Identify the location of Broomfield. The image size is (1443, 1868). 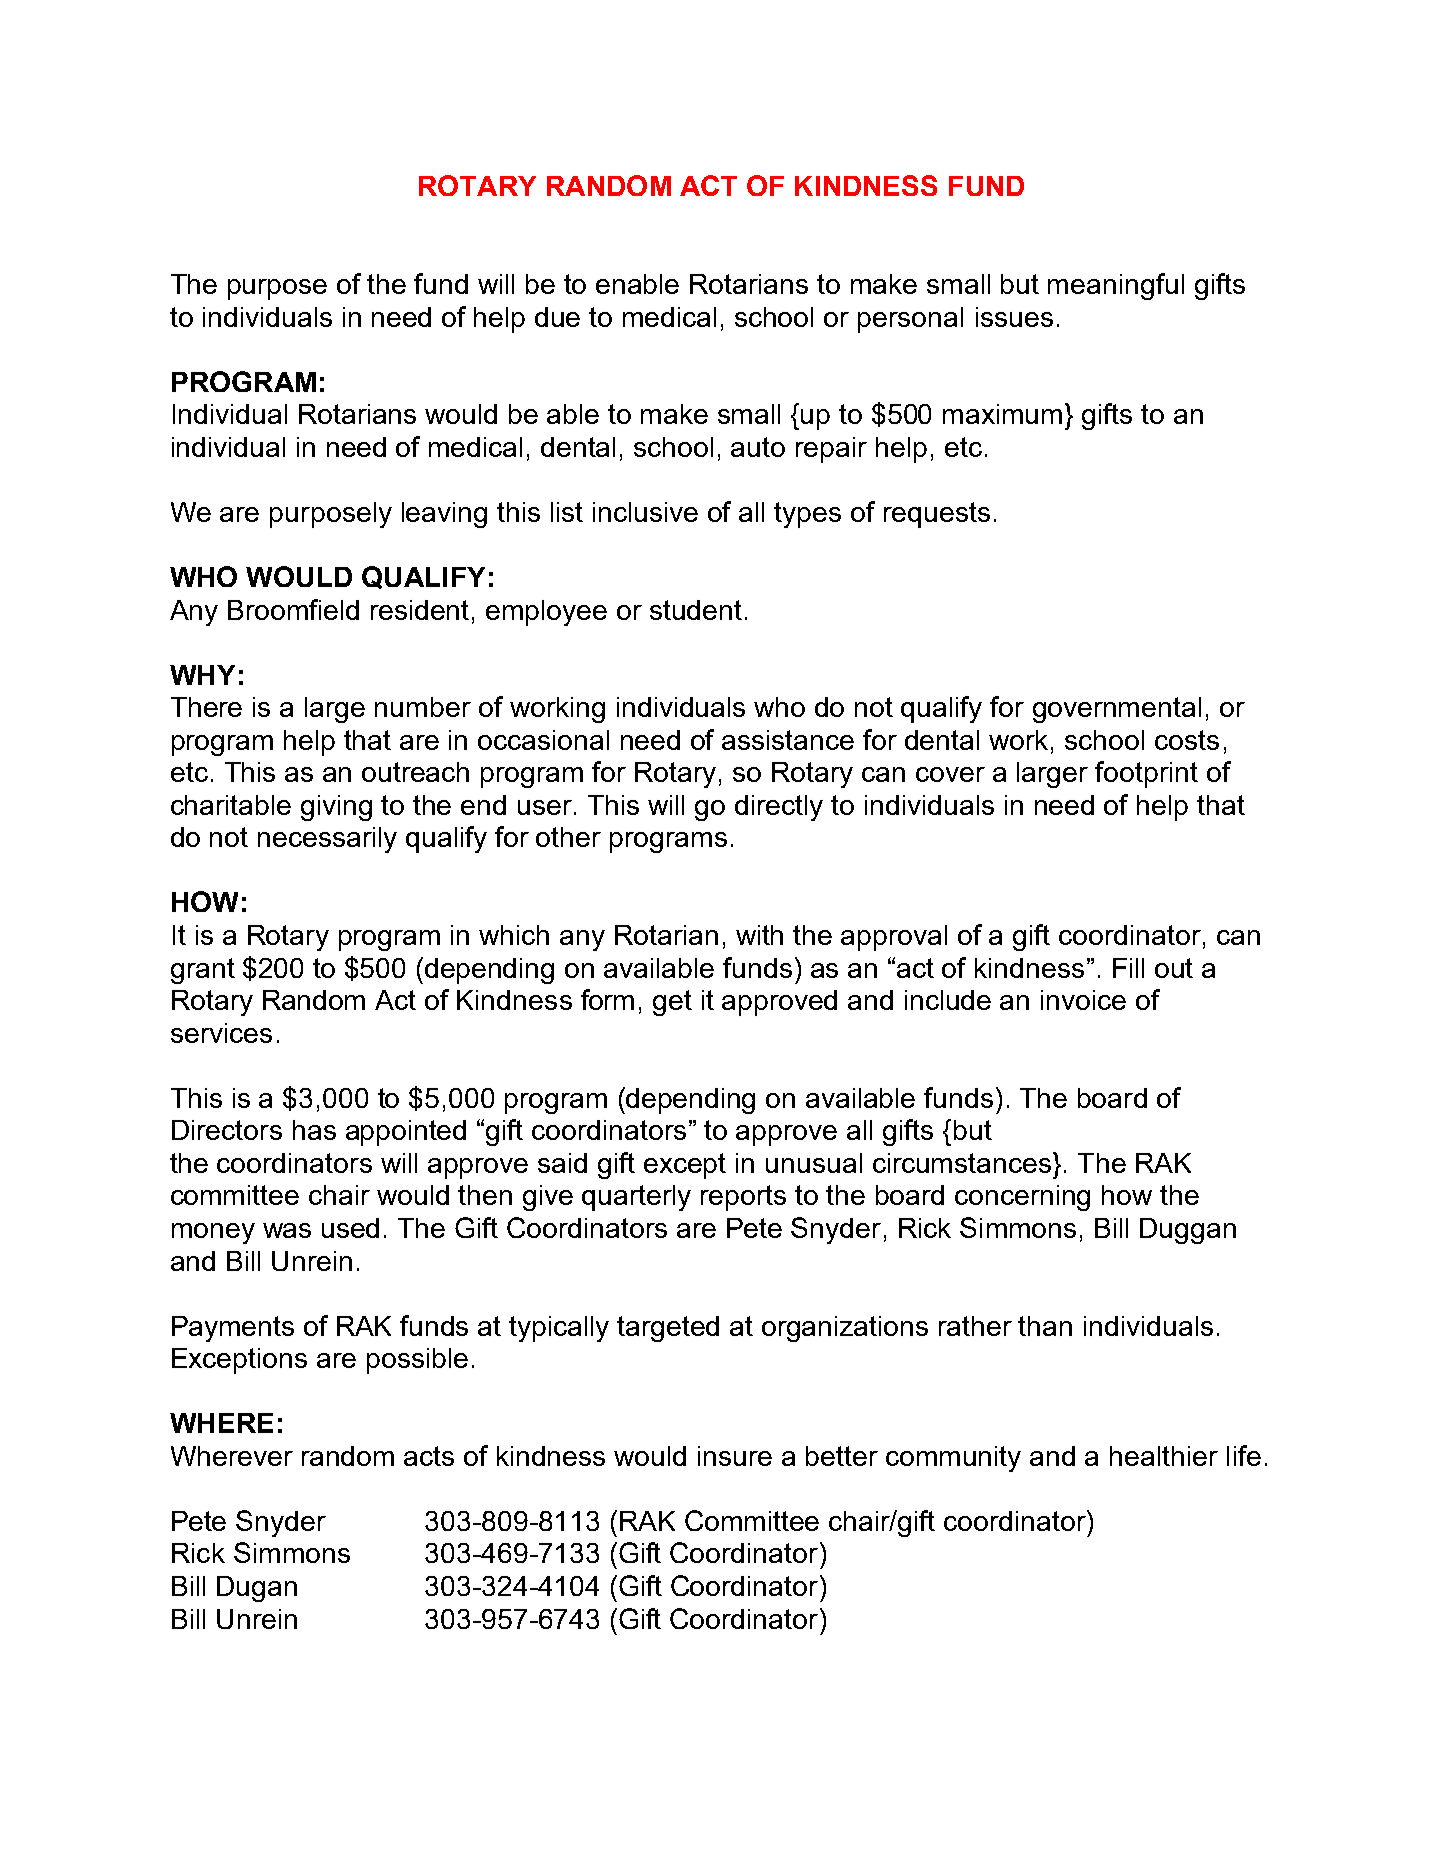
(293, 609).
